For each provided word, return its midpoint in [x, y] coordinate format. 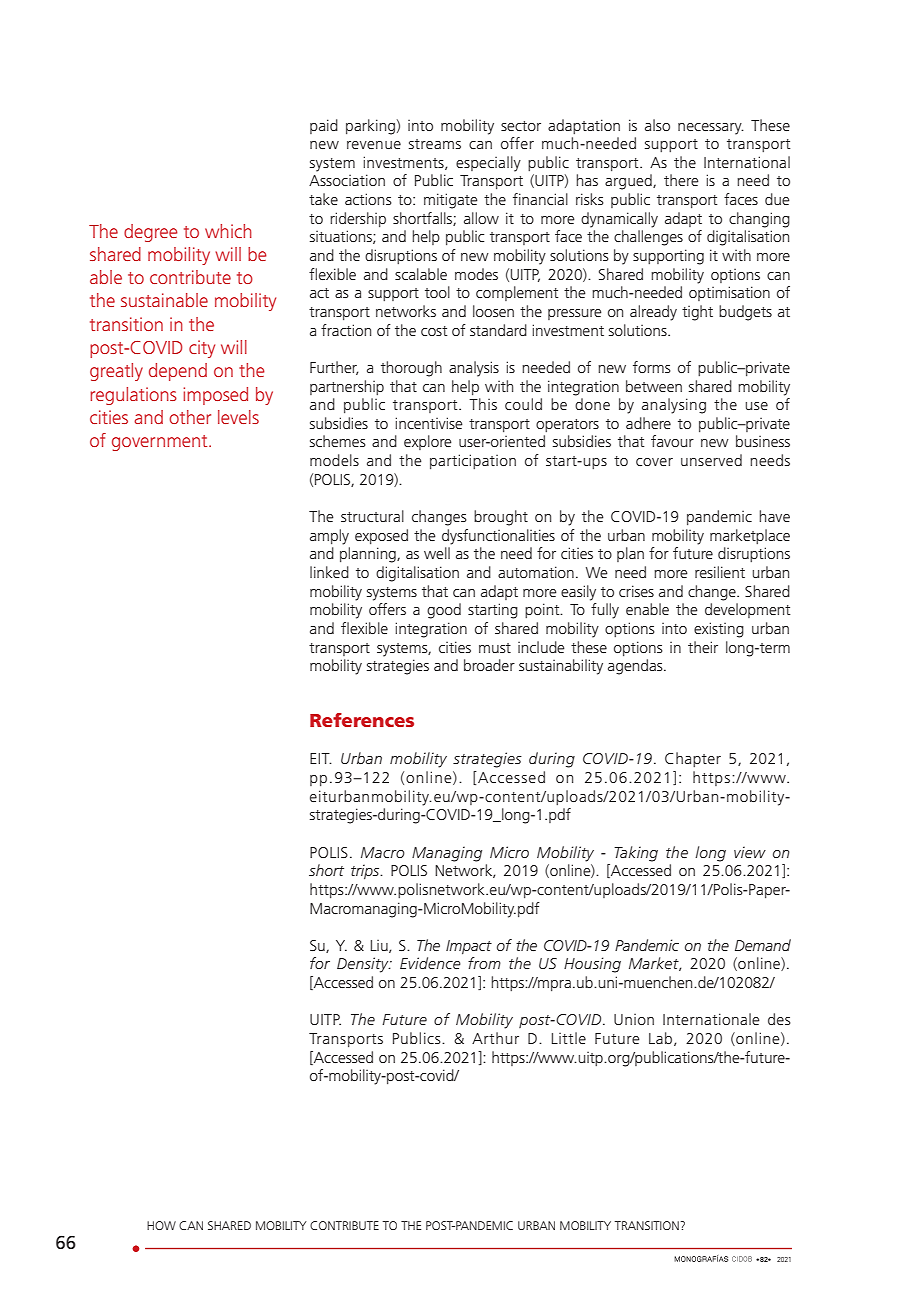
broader [489, 665]
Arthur [495, 1038]
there [681, 180]
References [362, 720]
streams [435, 144]
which [228, 231]
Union [634, 1019]
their [703, 647]
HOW [161, 1225]
